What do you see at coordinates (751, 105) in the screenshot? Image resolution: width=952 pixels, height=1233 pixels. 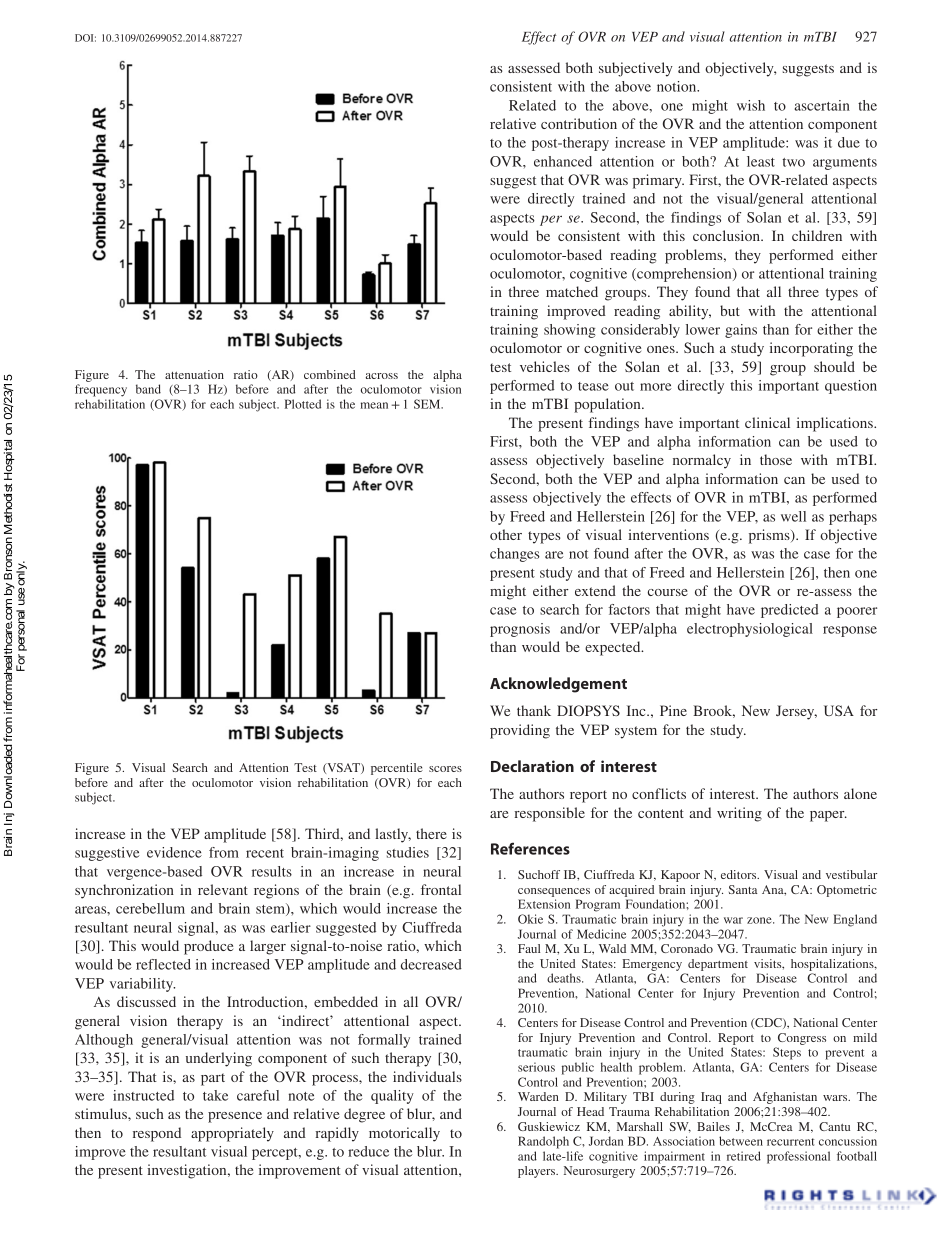 I see `wish` at bounding box center [751, 105].
